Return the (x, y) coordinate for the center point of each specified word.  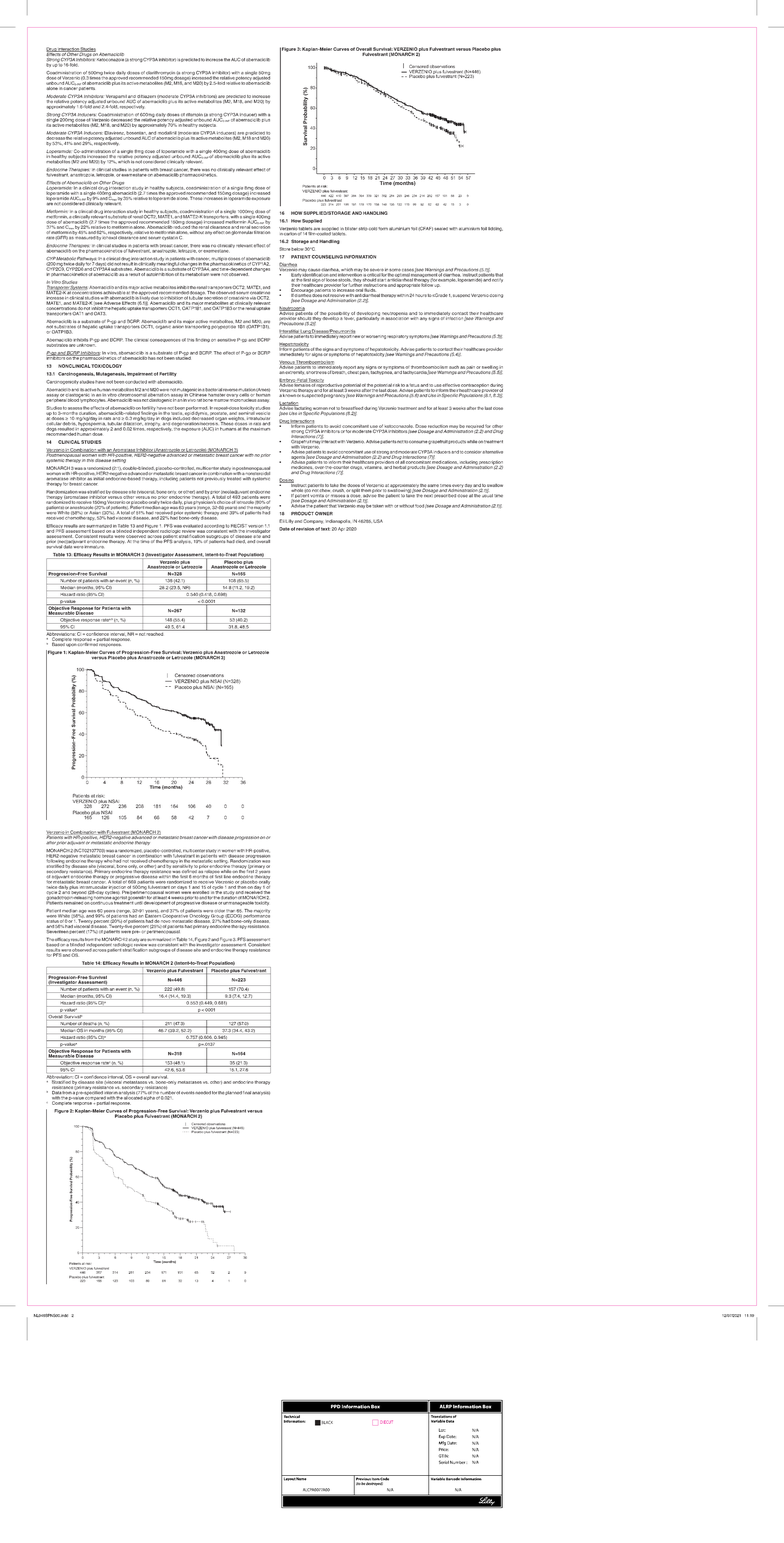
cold (373, 229)
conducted (136, 382)
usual (487, 494)
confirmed (88, 643)
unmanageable (238, 903)
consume (418, 442)
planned (233, 1093)
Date (284, 529)
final (247, 1092)
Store (284, 249)
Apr (341, 529)
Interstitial (289, 331)
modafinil (167, 133)
